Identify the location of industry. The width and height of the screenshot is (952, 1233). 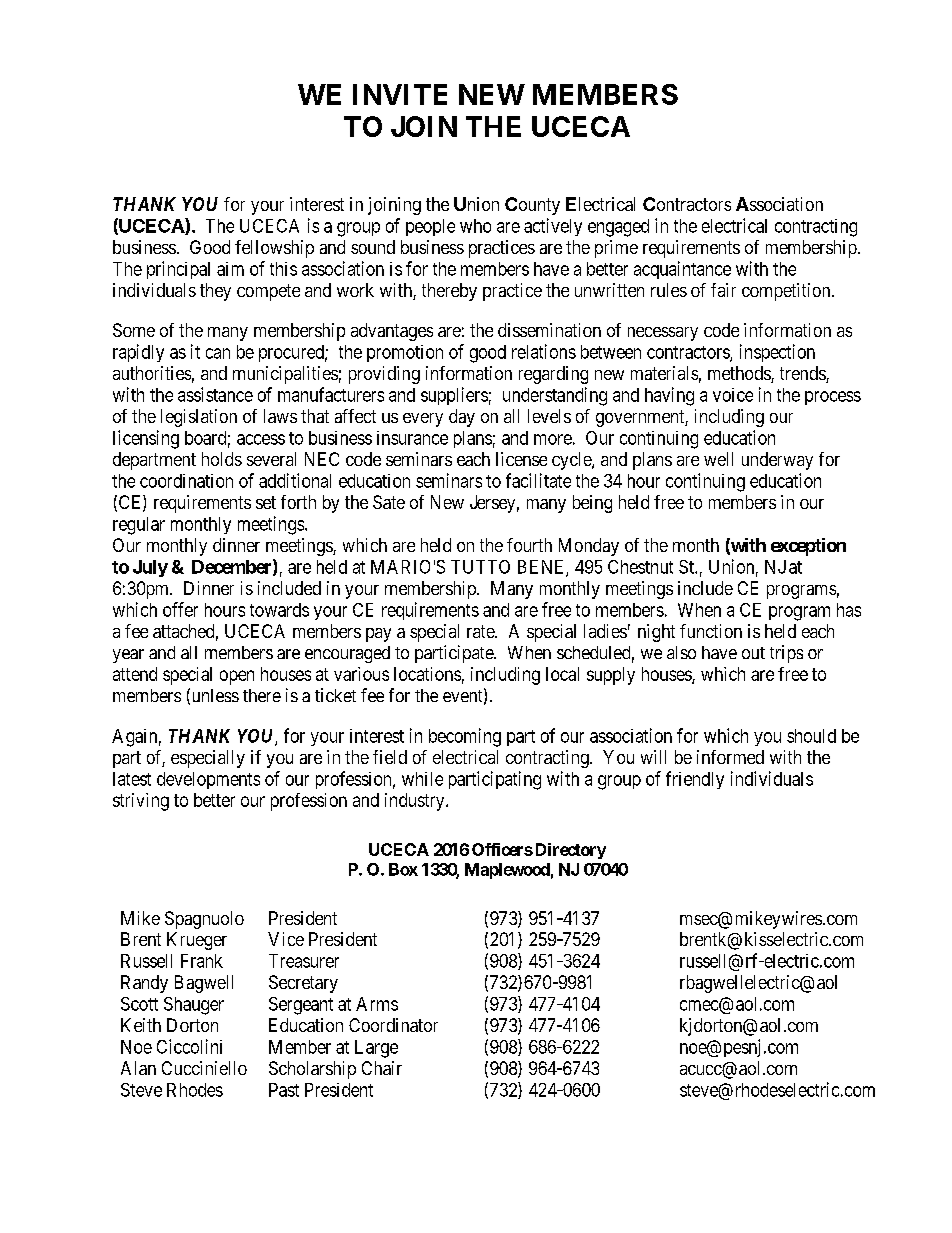
(416, 802).
